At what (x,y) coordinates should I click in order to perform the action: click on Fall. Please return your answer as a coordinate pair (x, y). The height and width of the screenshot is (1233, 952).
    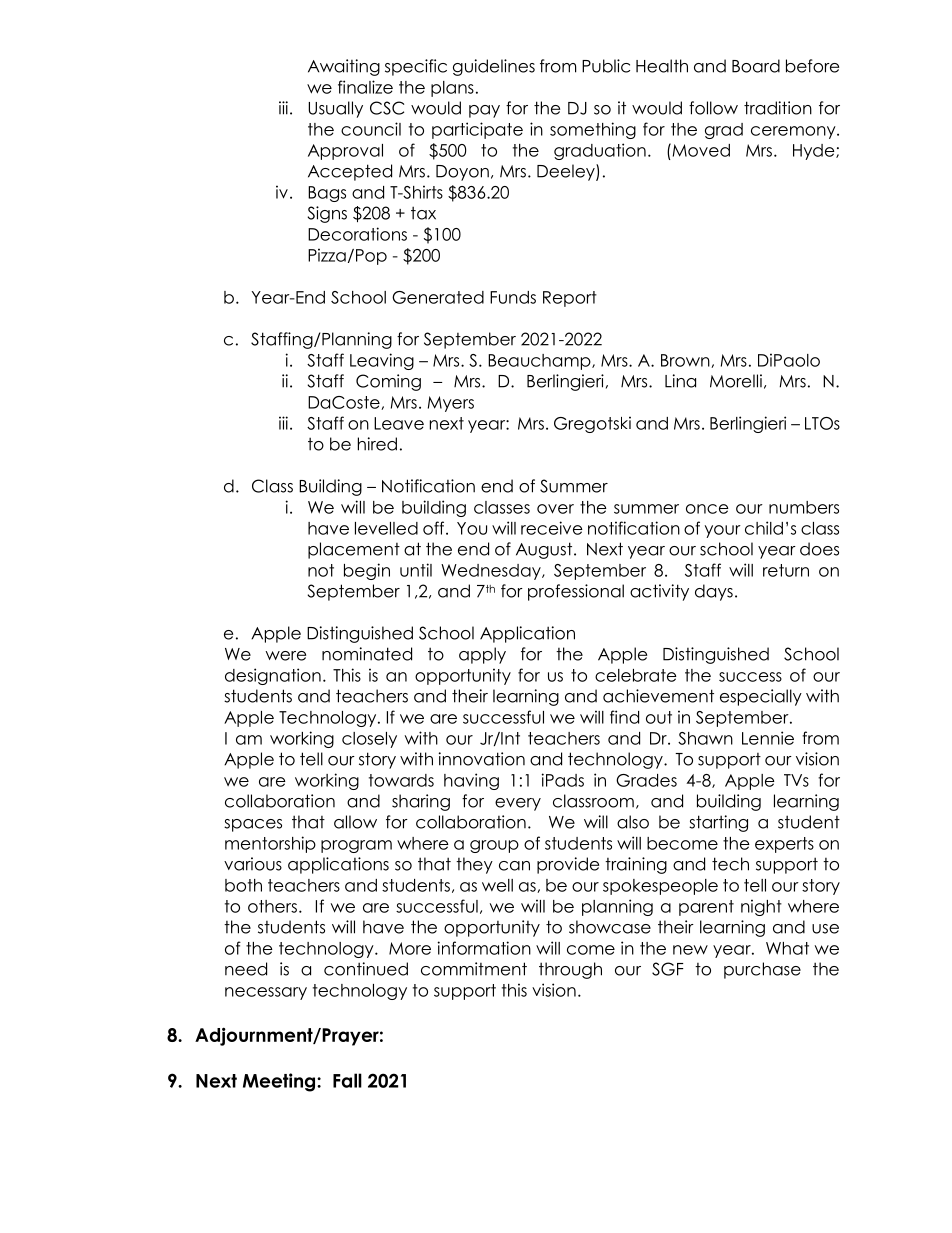
    Looking at the image, I should click on (347, 1080).
